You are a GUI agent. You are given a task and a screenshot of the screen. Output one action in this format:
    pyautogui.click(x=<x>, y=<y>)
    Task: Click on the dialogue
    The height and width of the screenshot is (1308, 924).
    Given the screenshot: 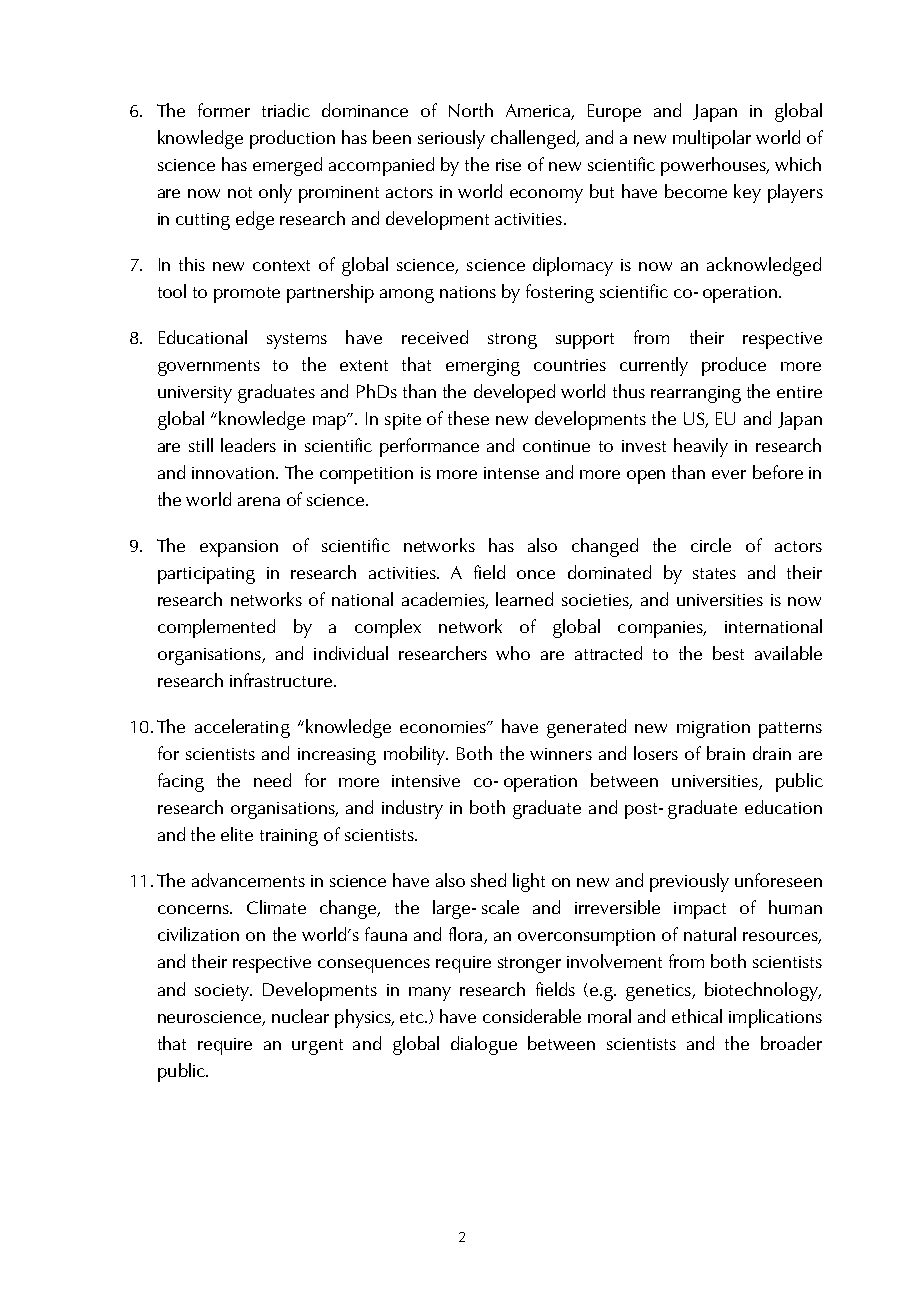 What is the action you would take?
    pyautogui.click(x=484, y=1045)
